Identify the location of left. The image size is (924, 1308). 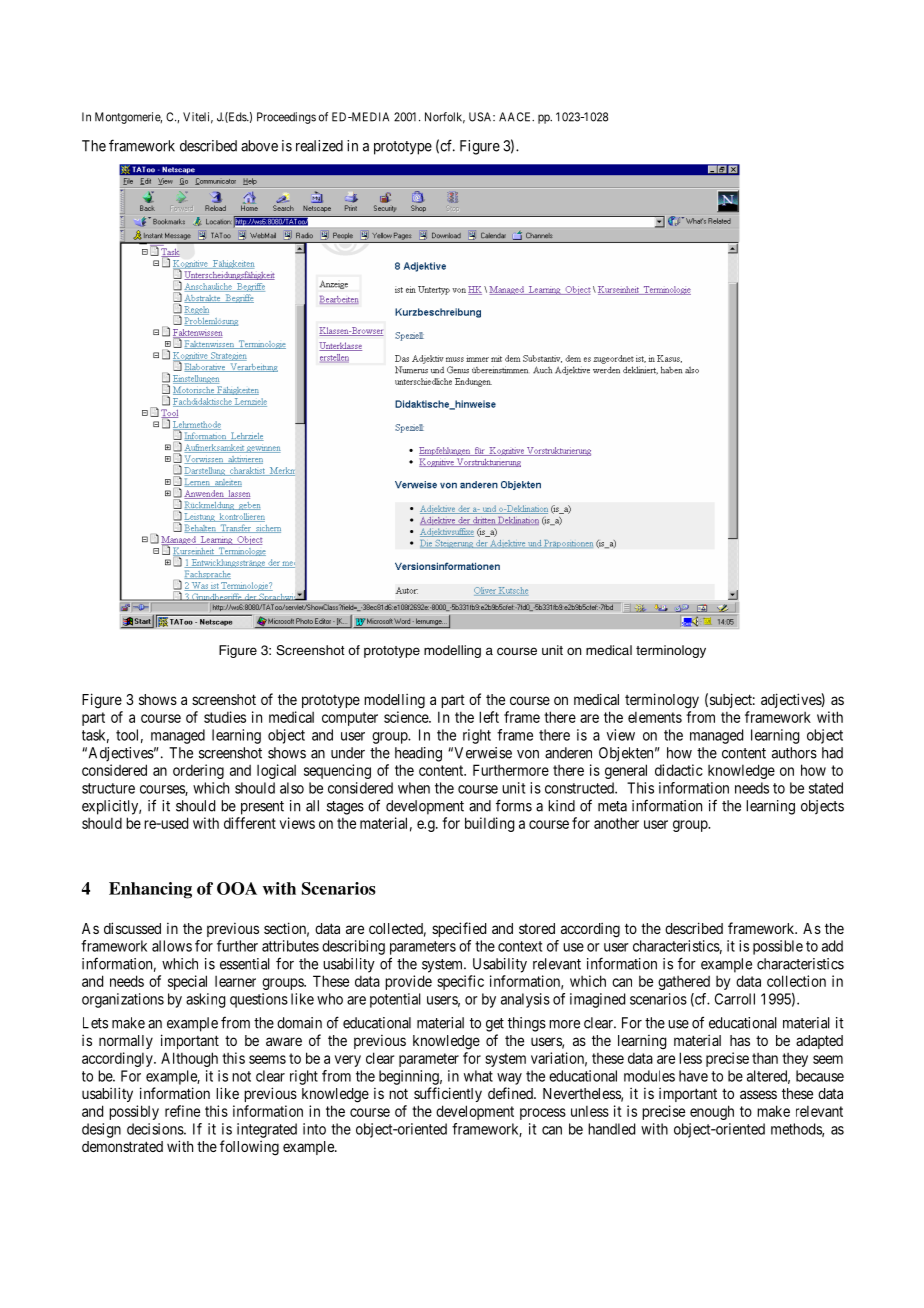
(489, 717).
